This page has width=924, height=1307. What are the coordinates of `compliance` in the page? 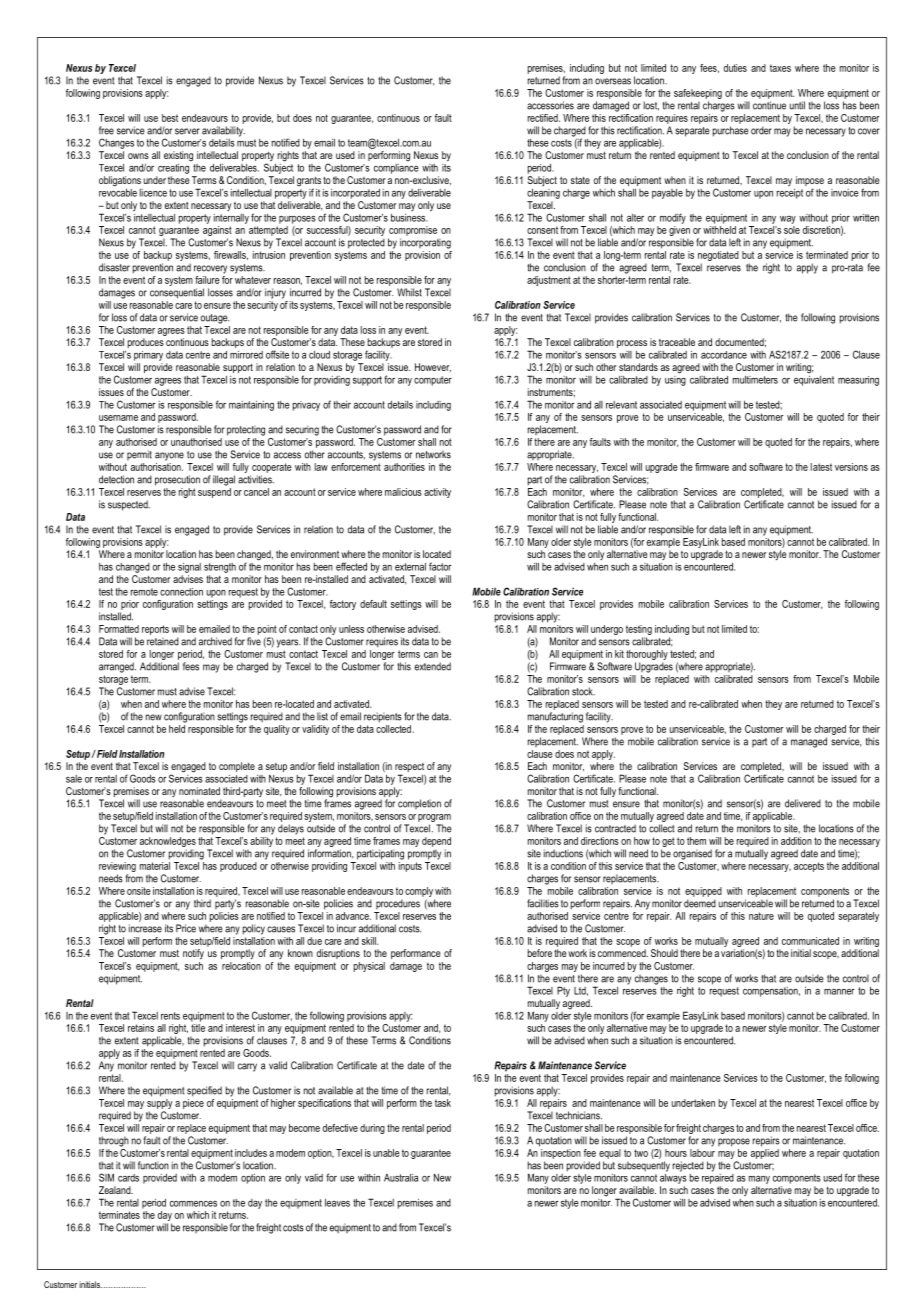 It's located at (396, 169).
